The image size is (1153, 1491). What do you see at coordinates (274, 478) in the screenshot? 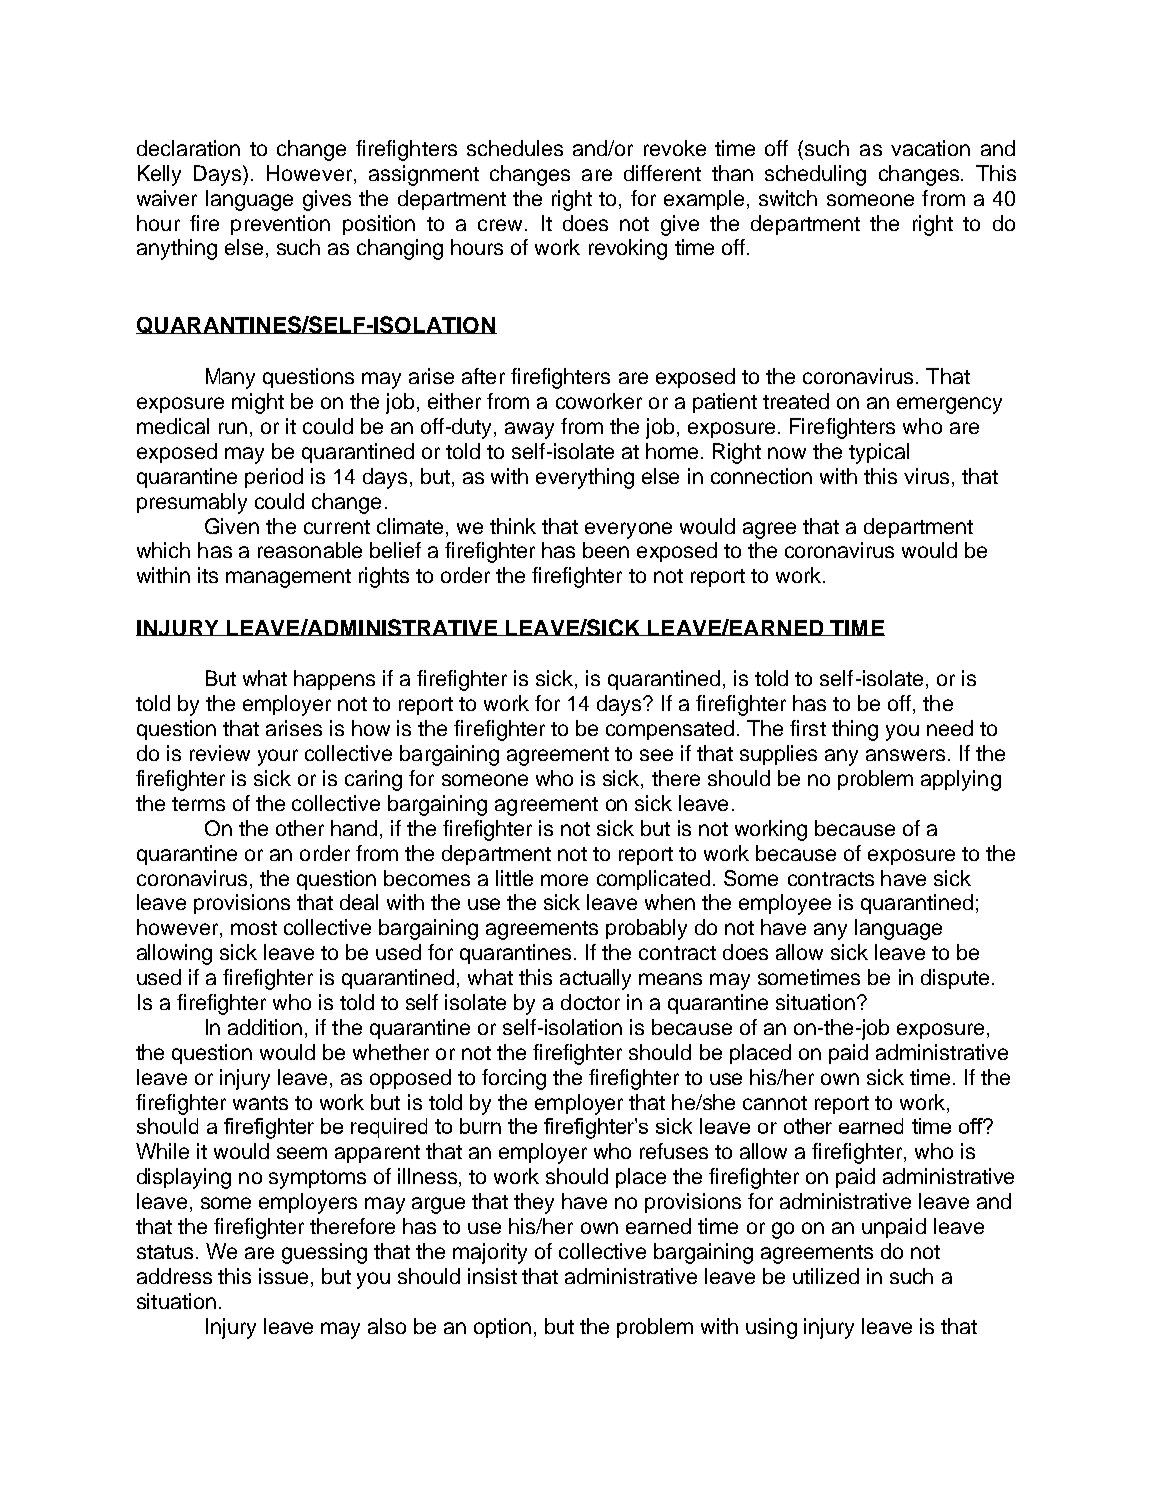
I see `period` at bounding box center [274, 478].
